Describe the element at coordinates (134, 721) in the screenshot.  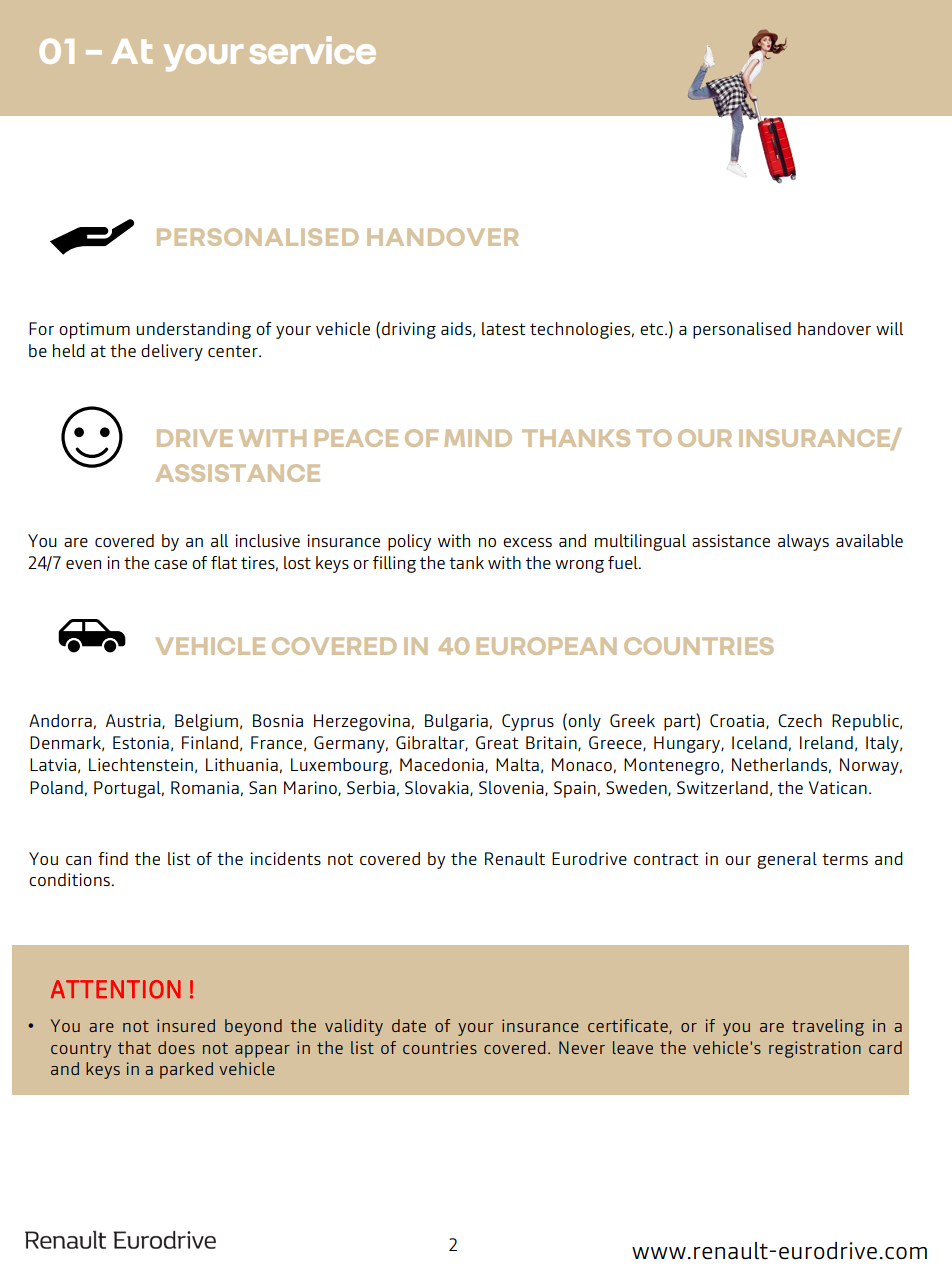
I see `Austria` at that location.
